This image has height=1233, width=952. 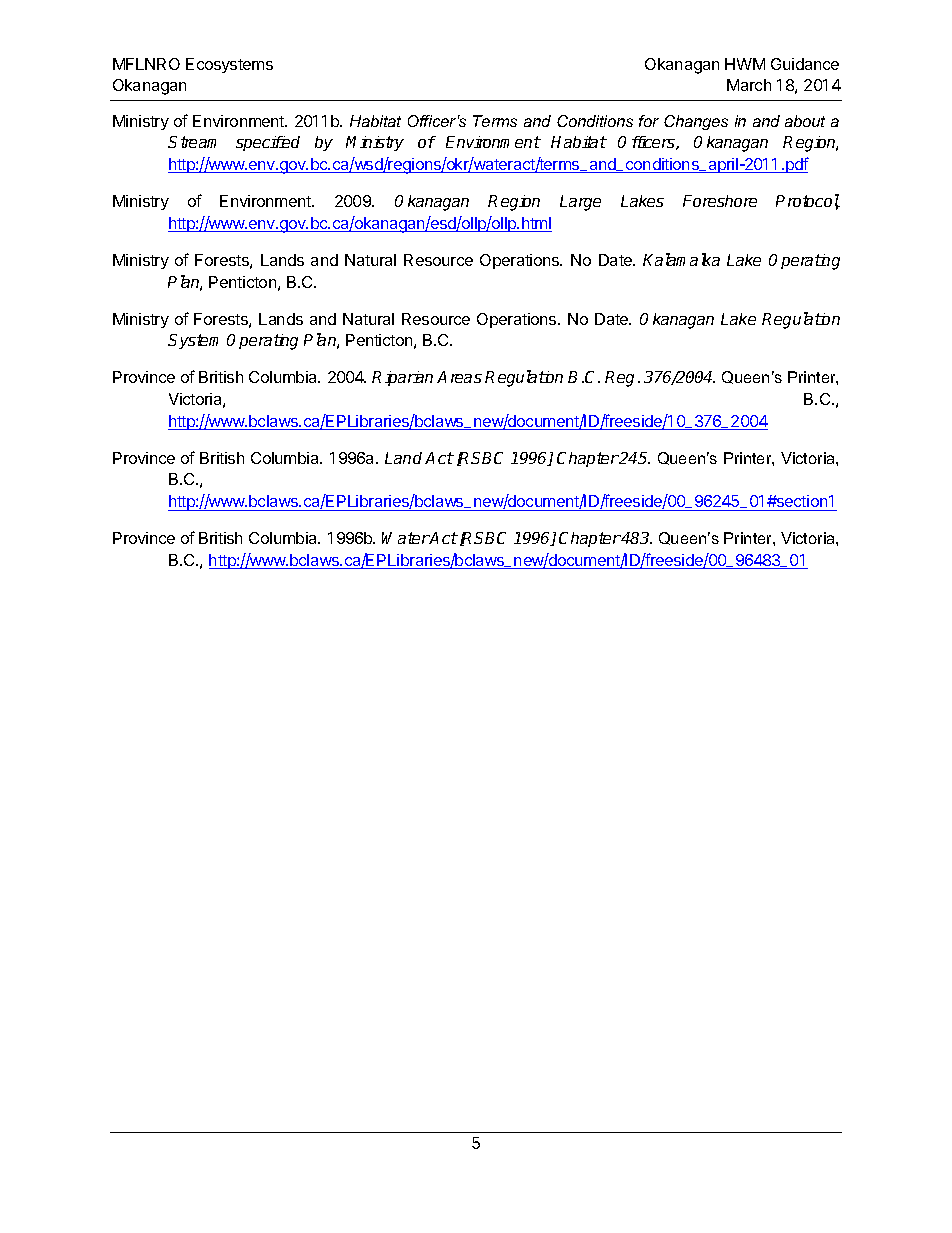 I want to click on March, so click(x=749, y=85).
